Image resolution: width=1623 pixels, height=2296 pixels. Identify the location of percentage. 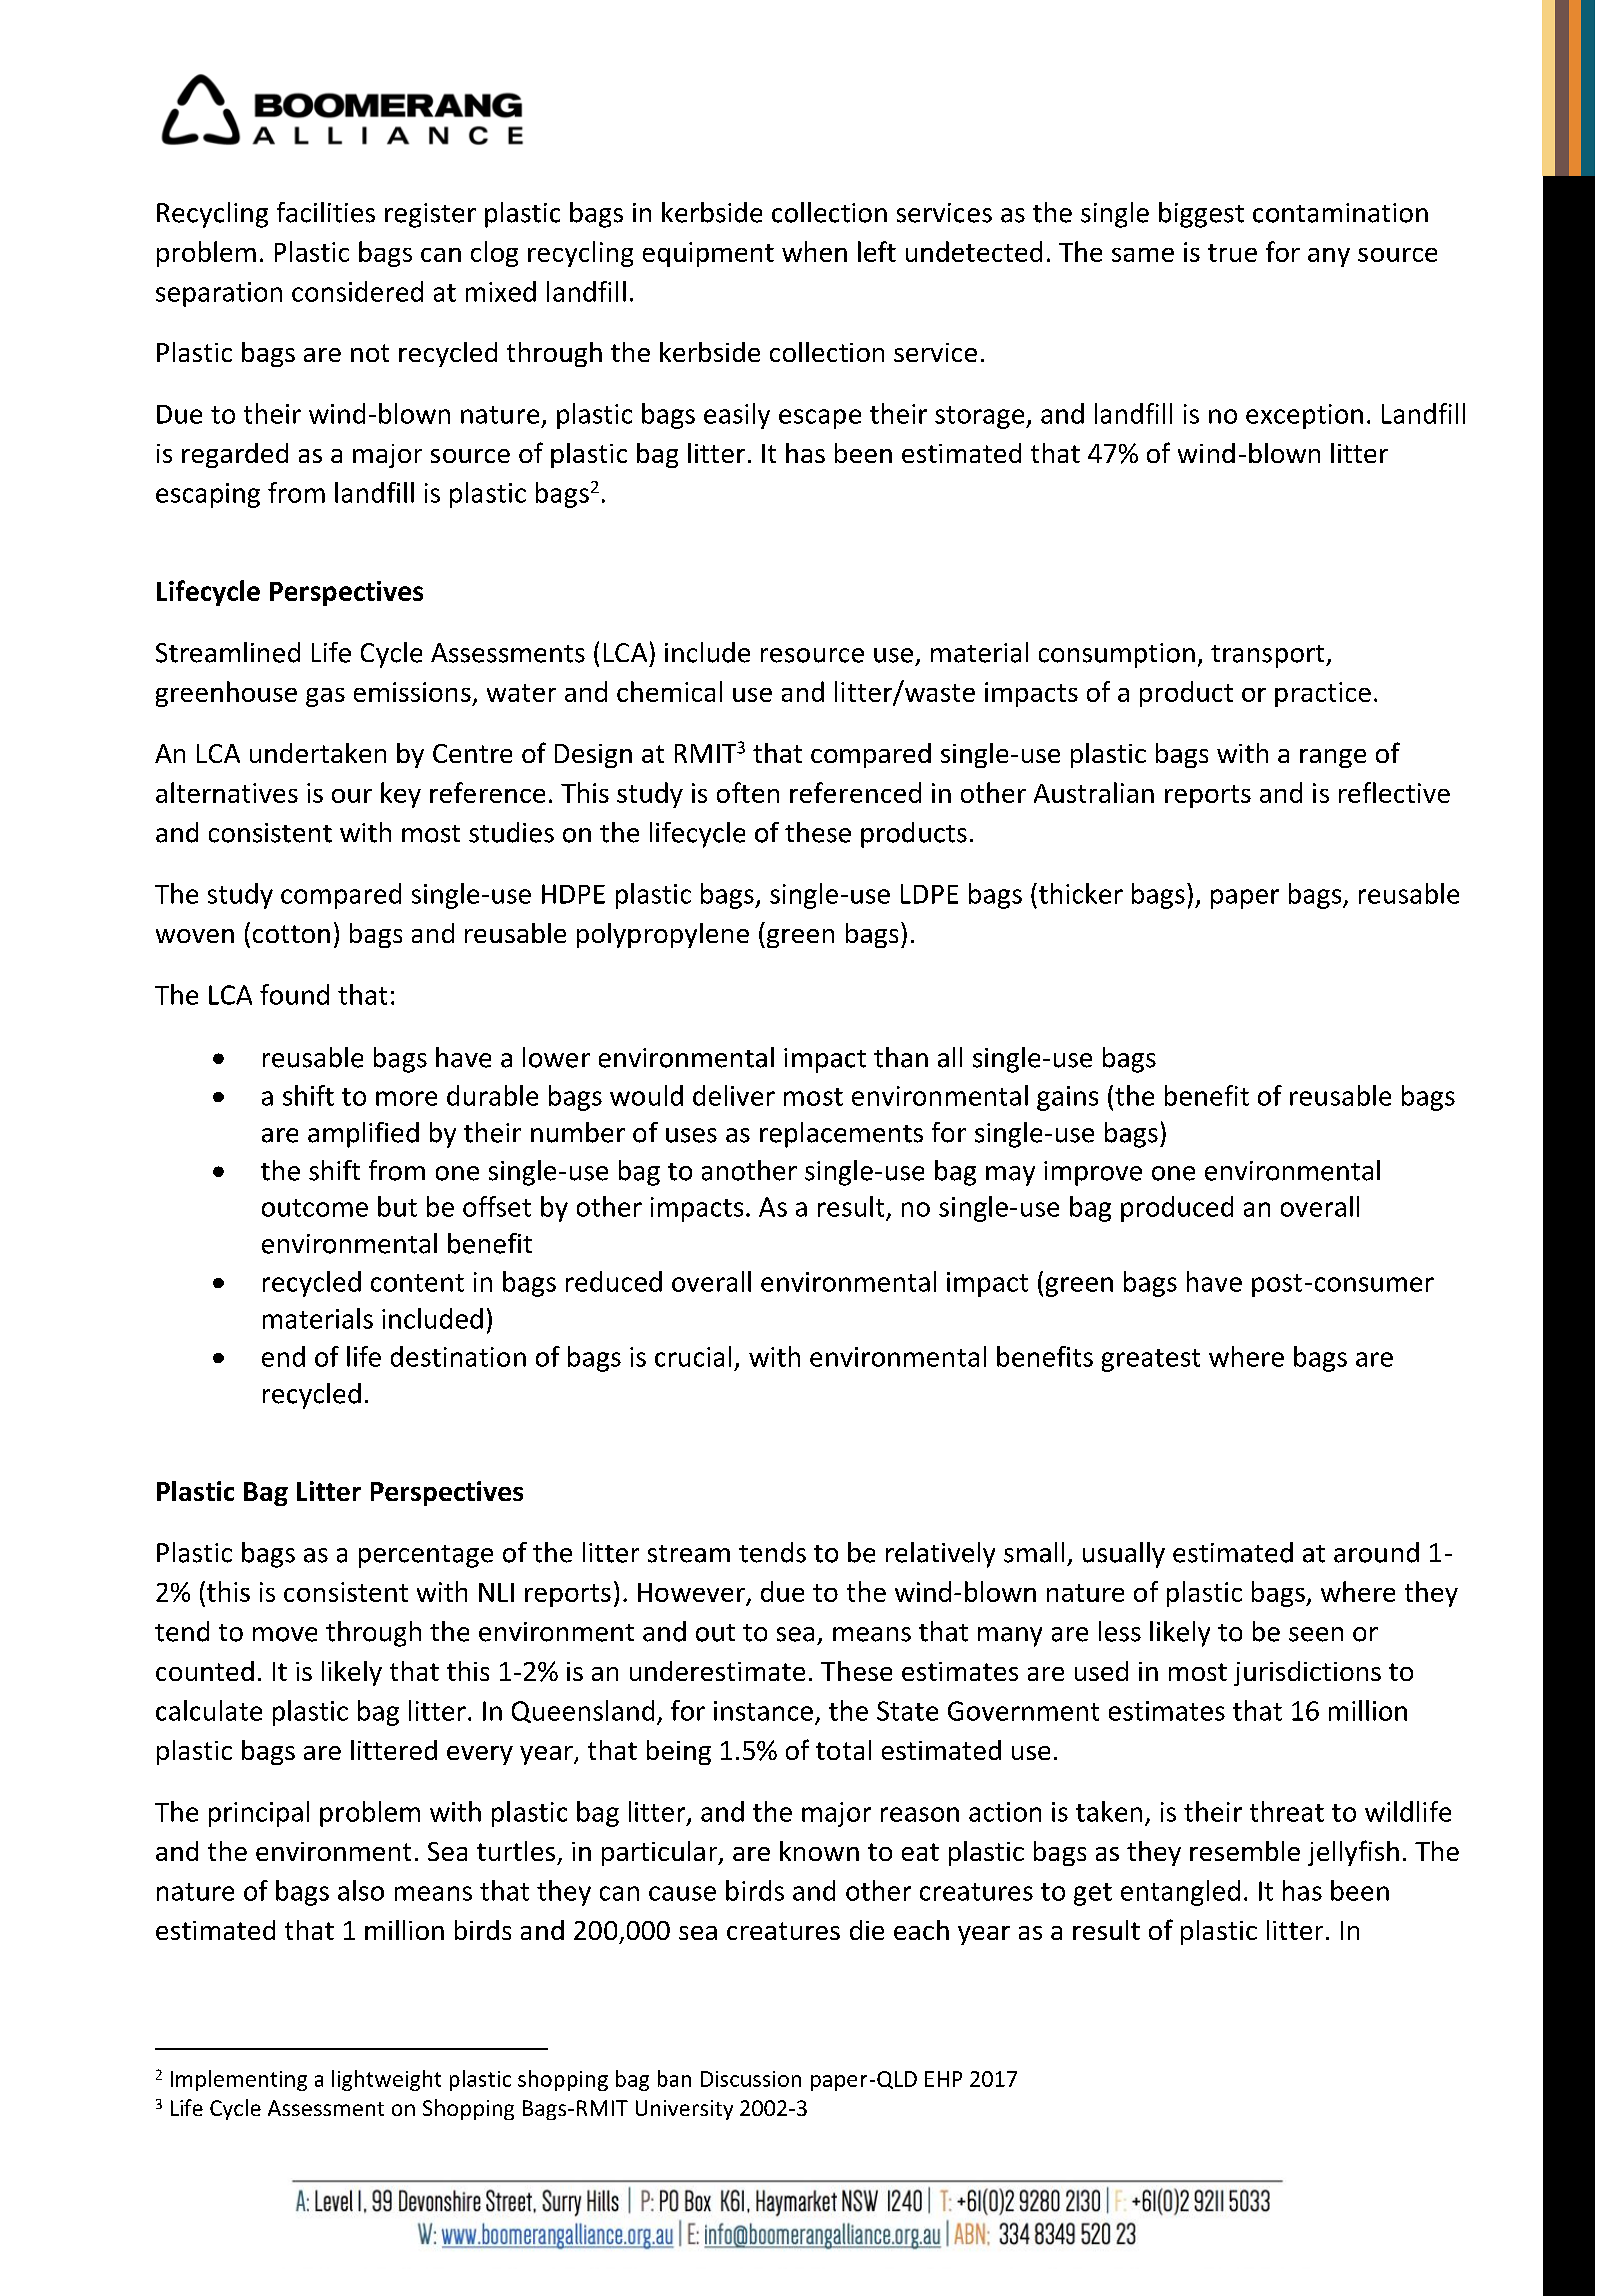
(426, 1556).
